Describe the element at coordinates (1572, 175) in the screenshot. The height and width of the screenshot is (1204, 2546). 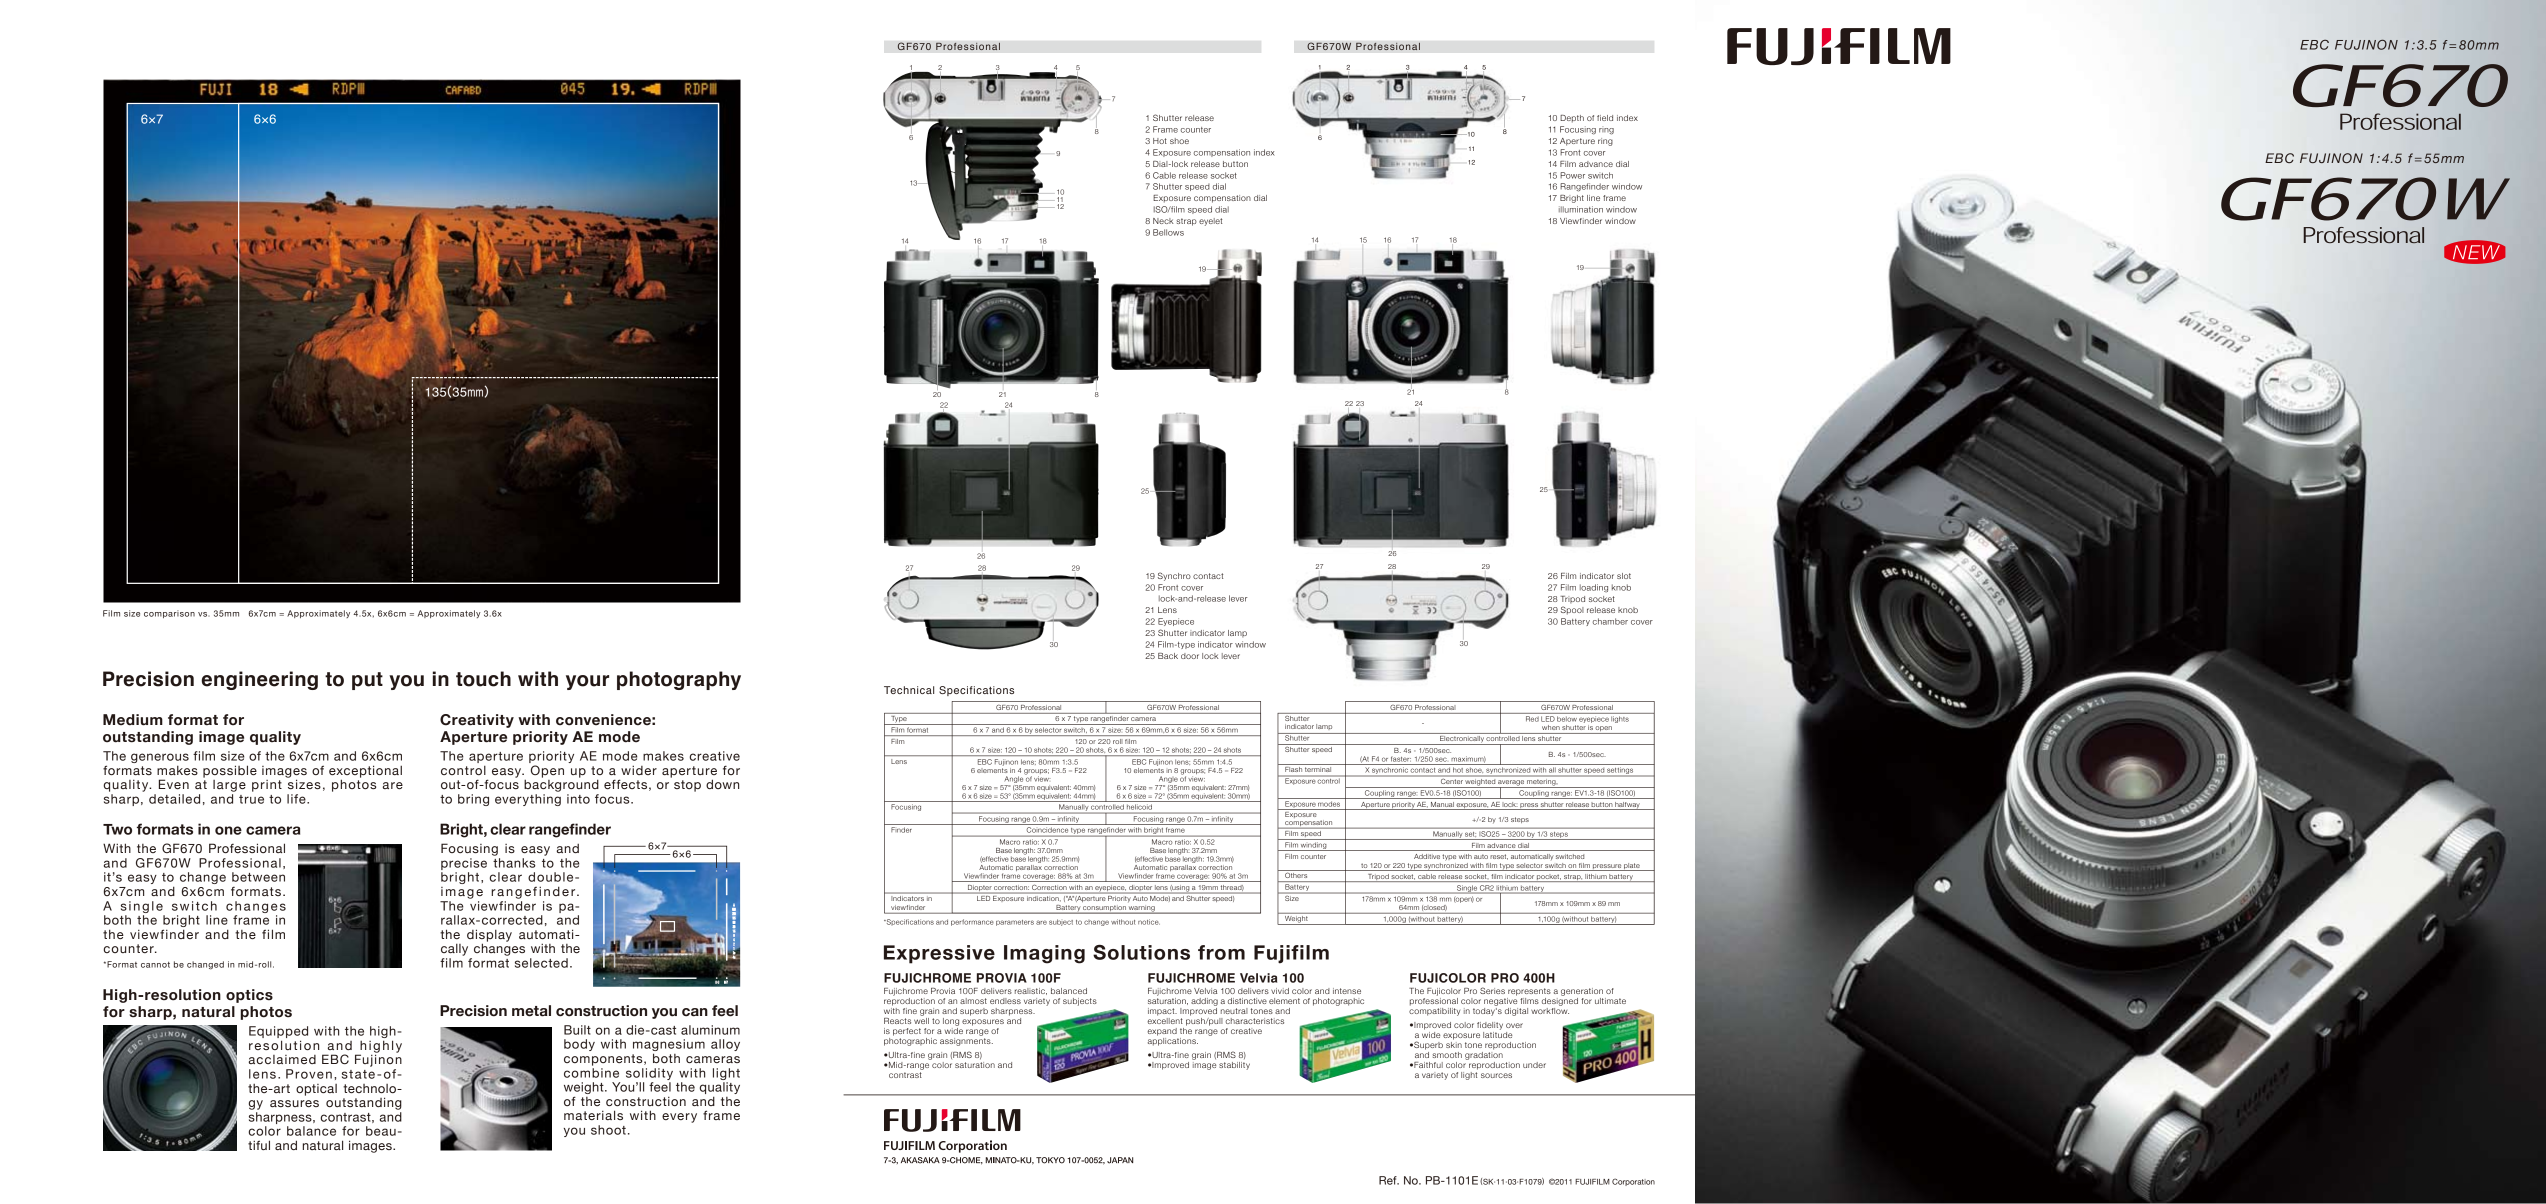
I see `Power` at that location.
